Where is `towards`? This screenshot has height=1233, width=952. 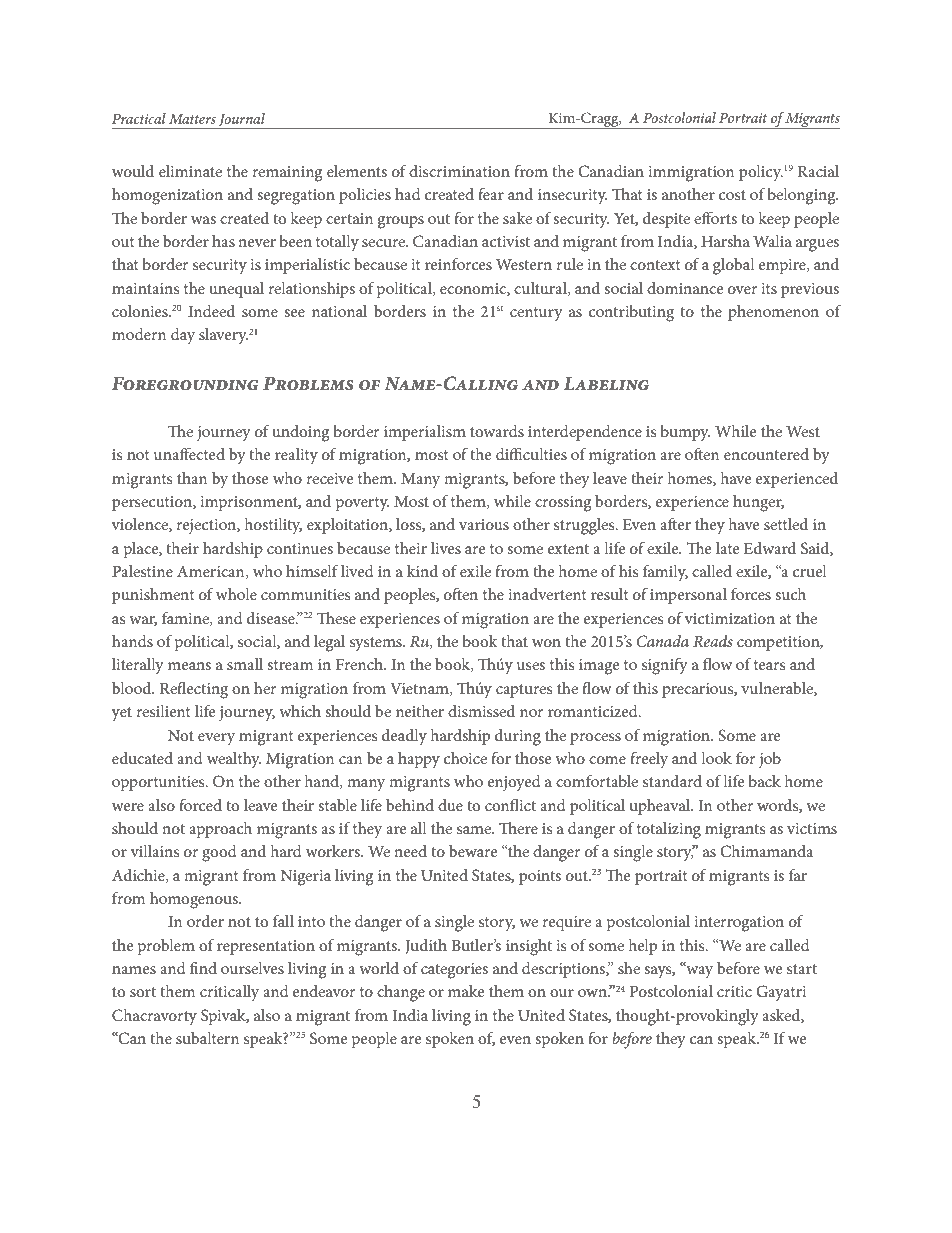 towards is located at coordinates (497, 431).
